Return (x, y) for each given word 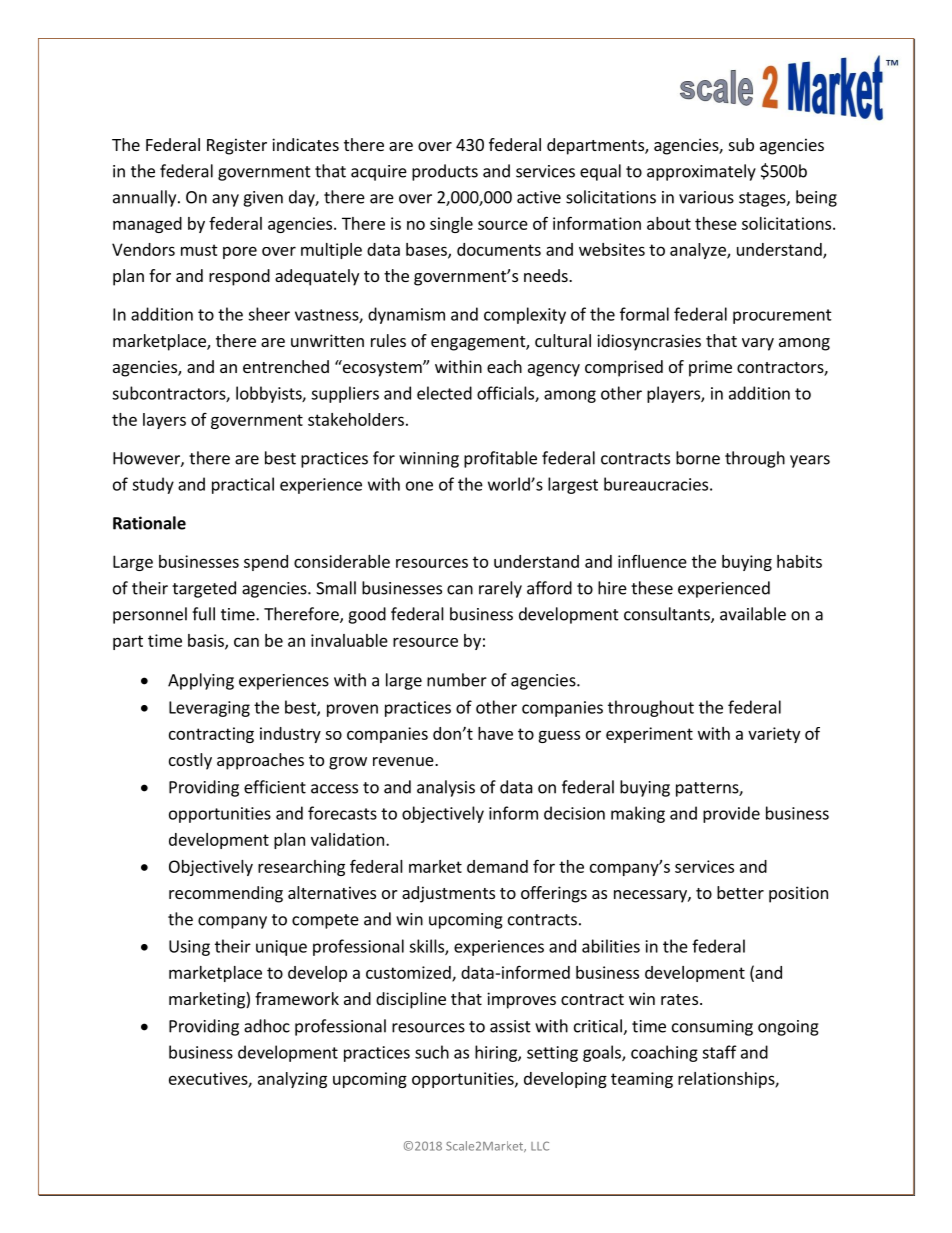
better (740, 892)
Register (237, 146)
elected (444, 393)
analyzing (292, 1080)
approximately (701, 172)
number (457, 680)
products (445, 172)
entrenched (286, 366)
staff (719, 1052)
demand (497, 866)
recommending (226, 894)
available (753, 614)
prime (710, 368)
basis (207, 641)
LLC (540, 1146)
